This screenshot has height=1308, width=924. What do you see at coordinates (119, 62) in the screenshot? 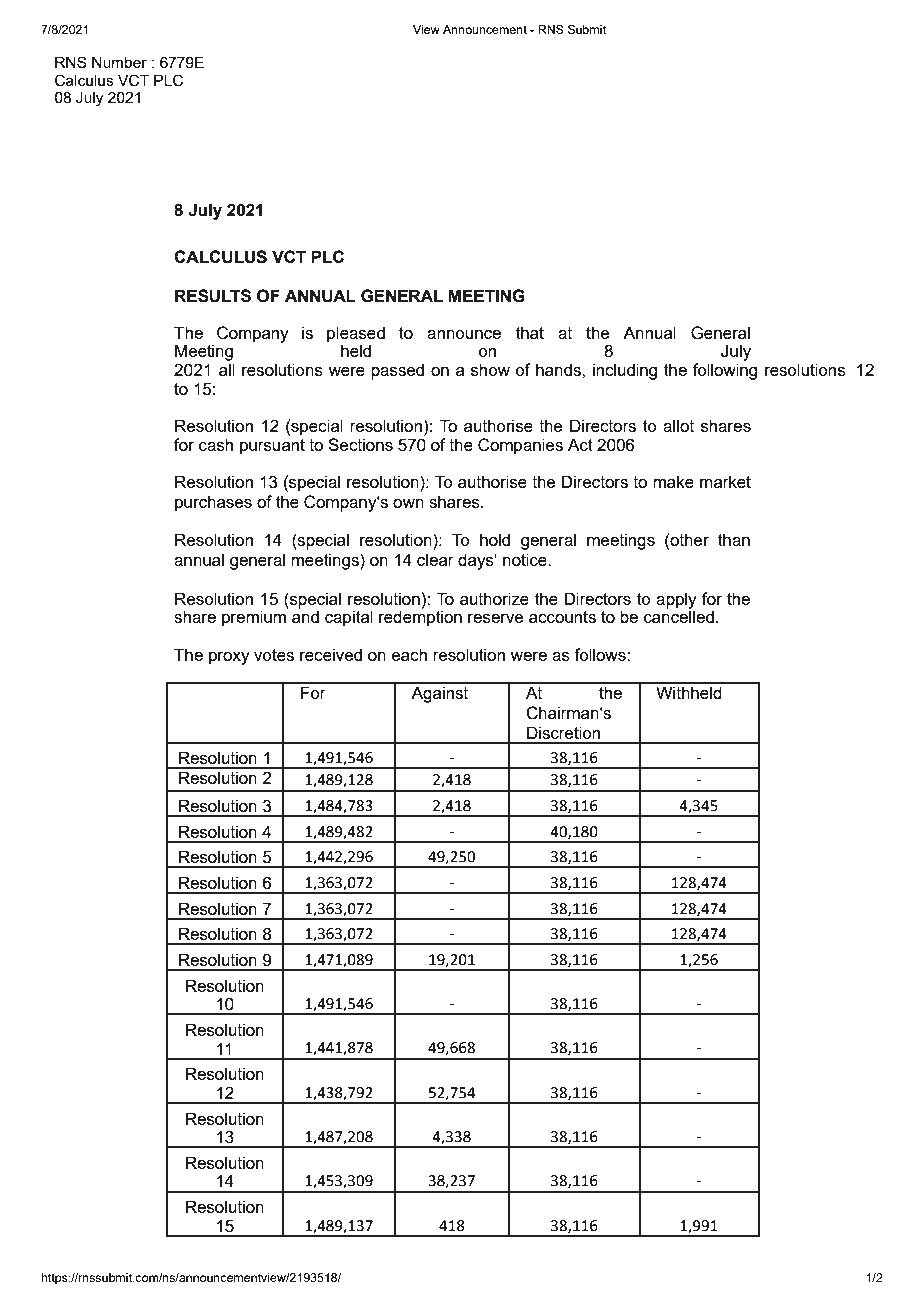
I see `Number` at bounding box center [119, 62].
